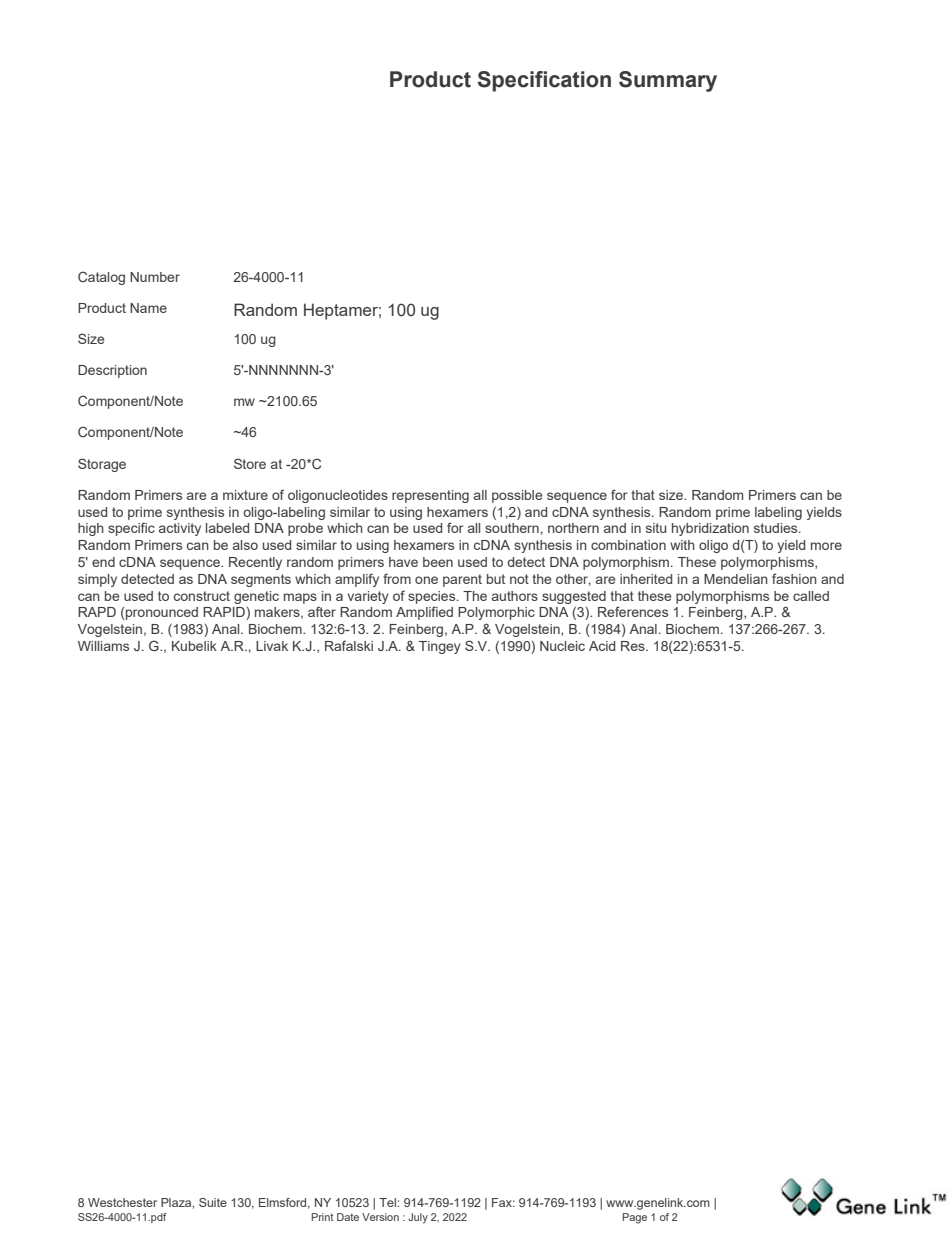 Image resolution: width=952 pixels, height=1233 pixels. What do you see at coordinates (562, 646) in the screenshot?
I see `Nucleic` at bounding box center [562, 646].
